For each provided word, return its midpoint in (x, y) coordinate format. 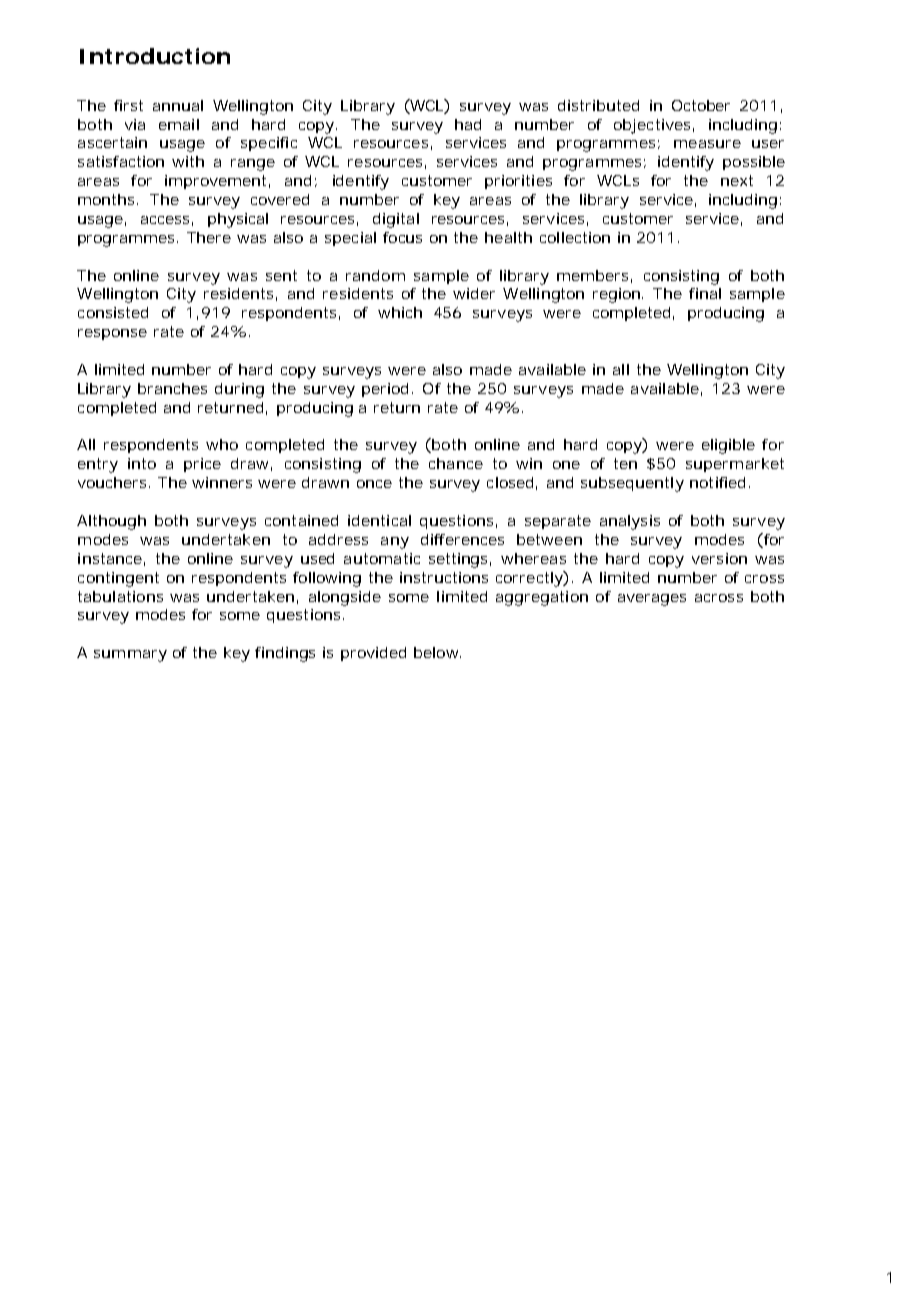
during (239, 390)
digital (396, 220)
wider (474, 293)
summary (130, 656)
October (701, 105)
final (705, 293)
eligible (728, 446)
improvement (217, 182)
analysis (630, 522)
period (385, 390)
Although (111, 522)
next (737, 180)
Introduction (155, 56)
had (468, 124)
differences (462, 539)
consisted (113, 312)
